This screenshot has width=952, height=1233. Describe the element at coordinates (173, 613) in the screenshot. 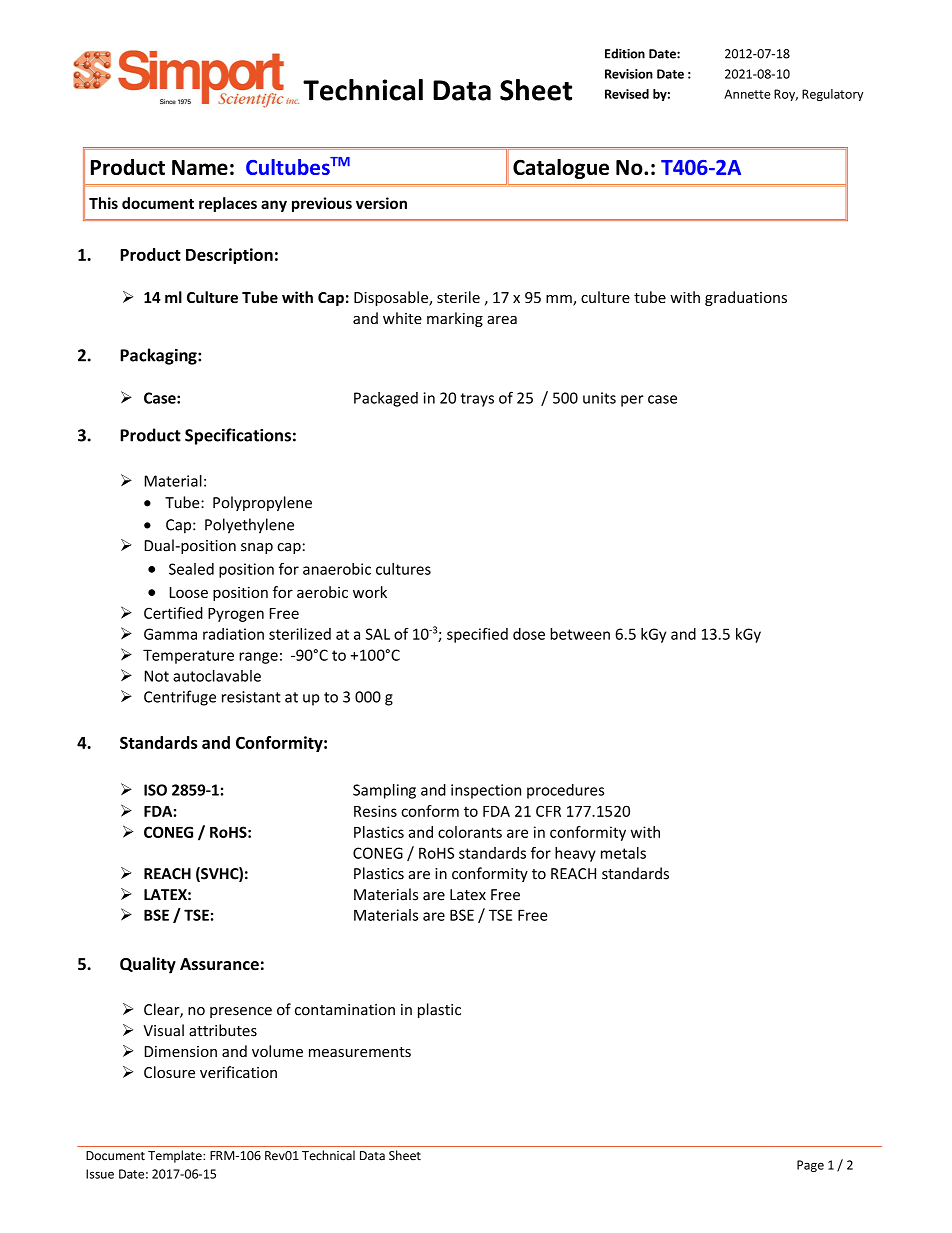

I see `Certified` at that location.
